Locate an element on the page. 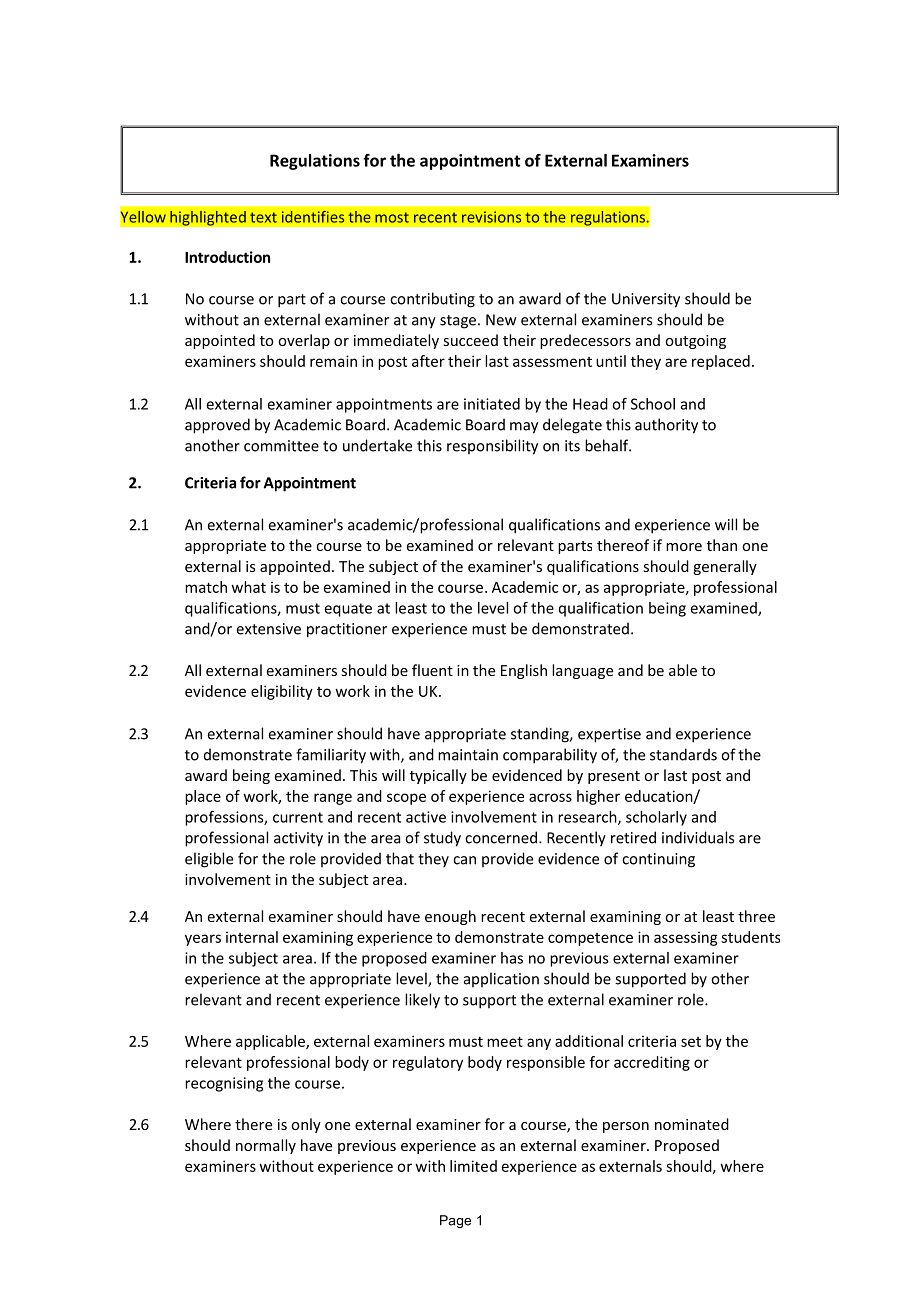 This image has width=924, height=1307. more is located at coordinates (684, 547).
